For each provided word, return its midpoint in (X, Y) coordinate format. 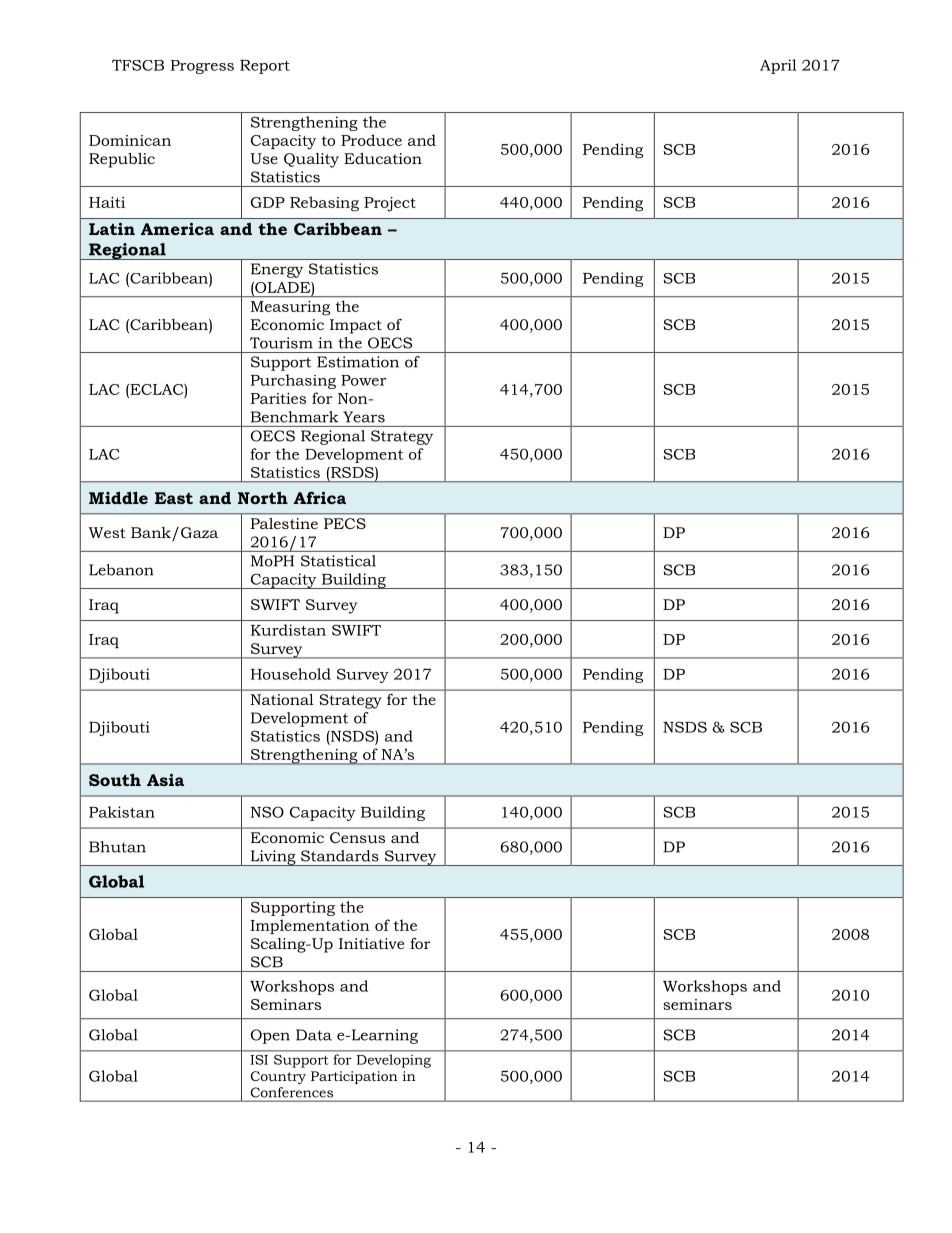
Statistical (338, 561)
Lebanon (121, 570)
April (778, 66)
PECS (345, 523)
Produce (371, 140)
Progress (202, 67)
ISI (259, 1060)
